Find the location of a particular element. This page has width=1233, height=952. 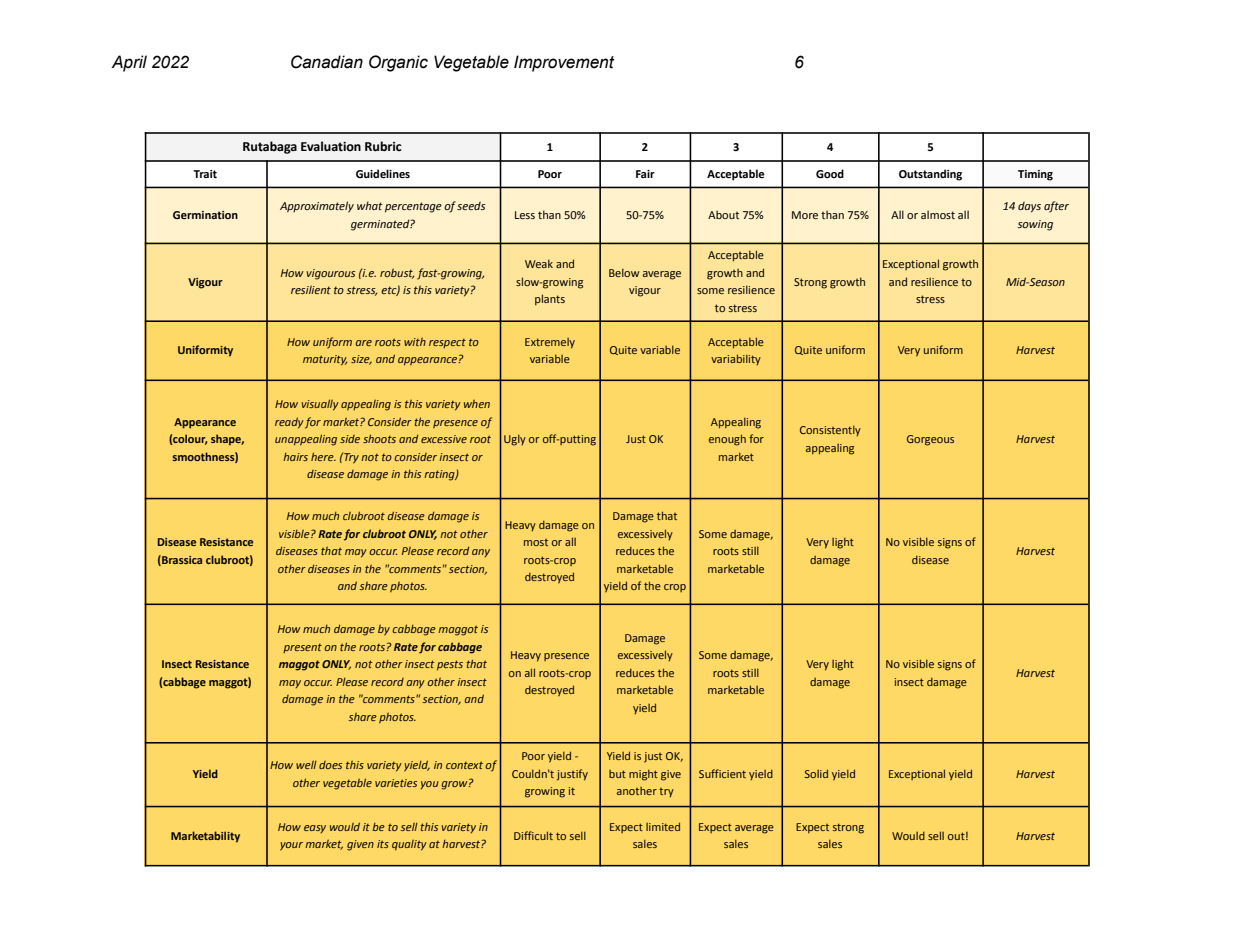

Canadian is located at coordinates (327, 62).
